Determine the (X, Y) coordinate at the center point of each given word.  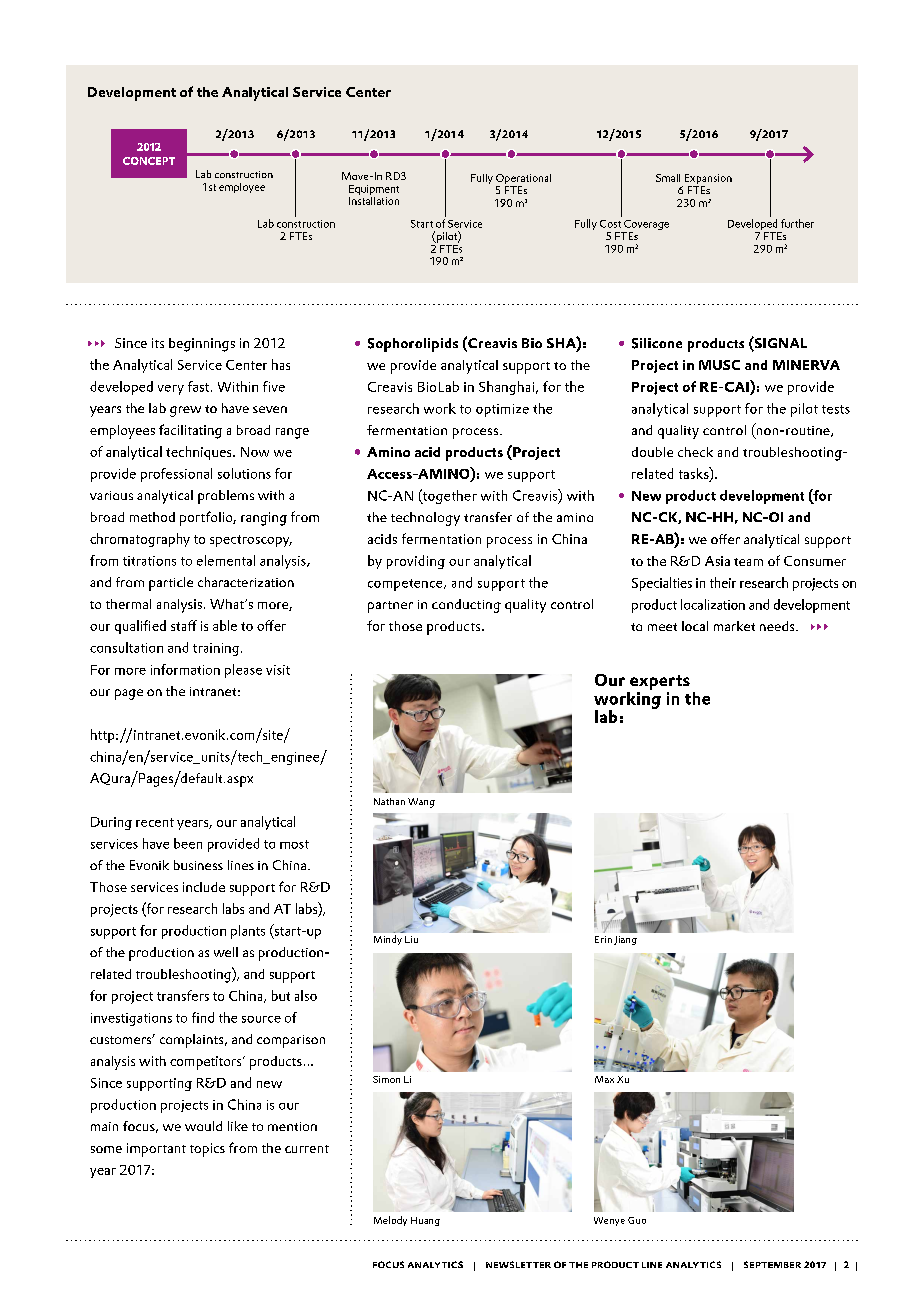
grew (185, 411)
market (734, 626)
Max (604, 1079)
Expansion (707, 180)
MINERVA (806, 365)
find (203, 1017)
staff (184, 625)
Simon (386, 1079)
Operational (523, 180)
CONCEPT (149, 161)
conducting (466, 606)
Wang (421, 803)
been (188, 843)
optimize (502, 410)
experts (659, 684)
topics (207, 1150)
